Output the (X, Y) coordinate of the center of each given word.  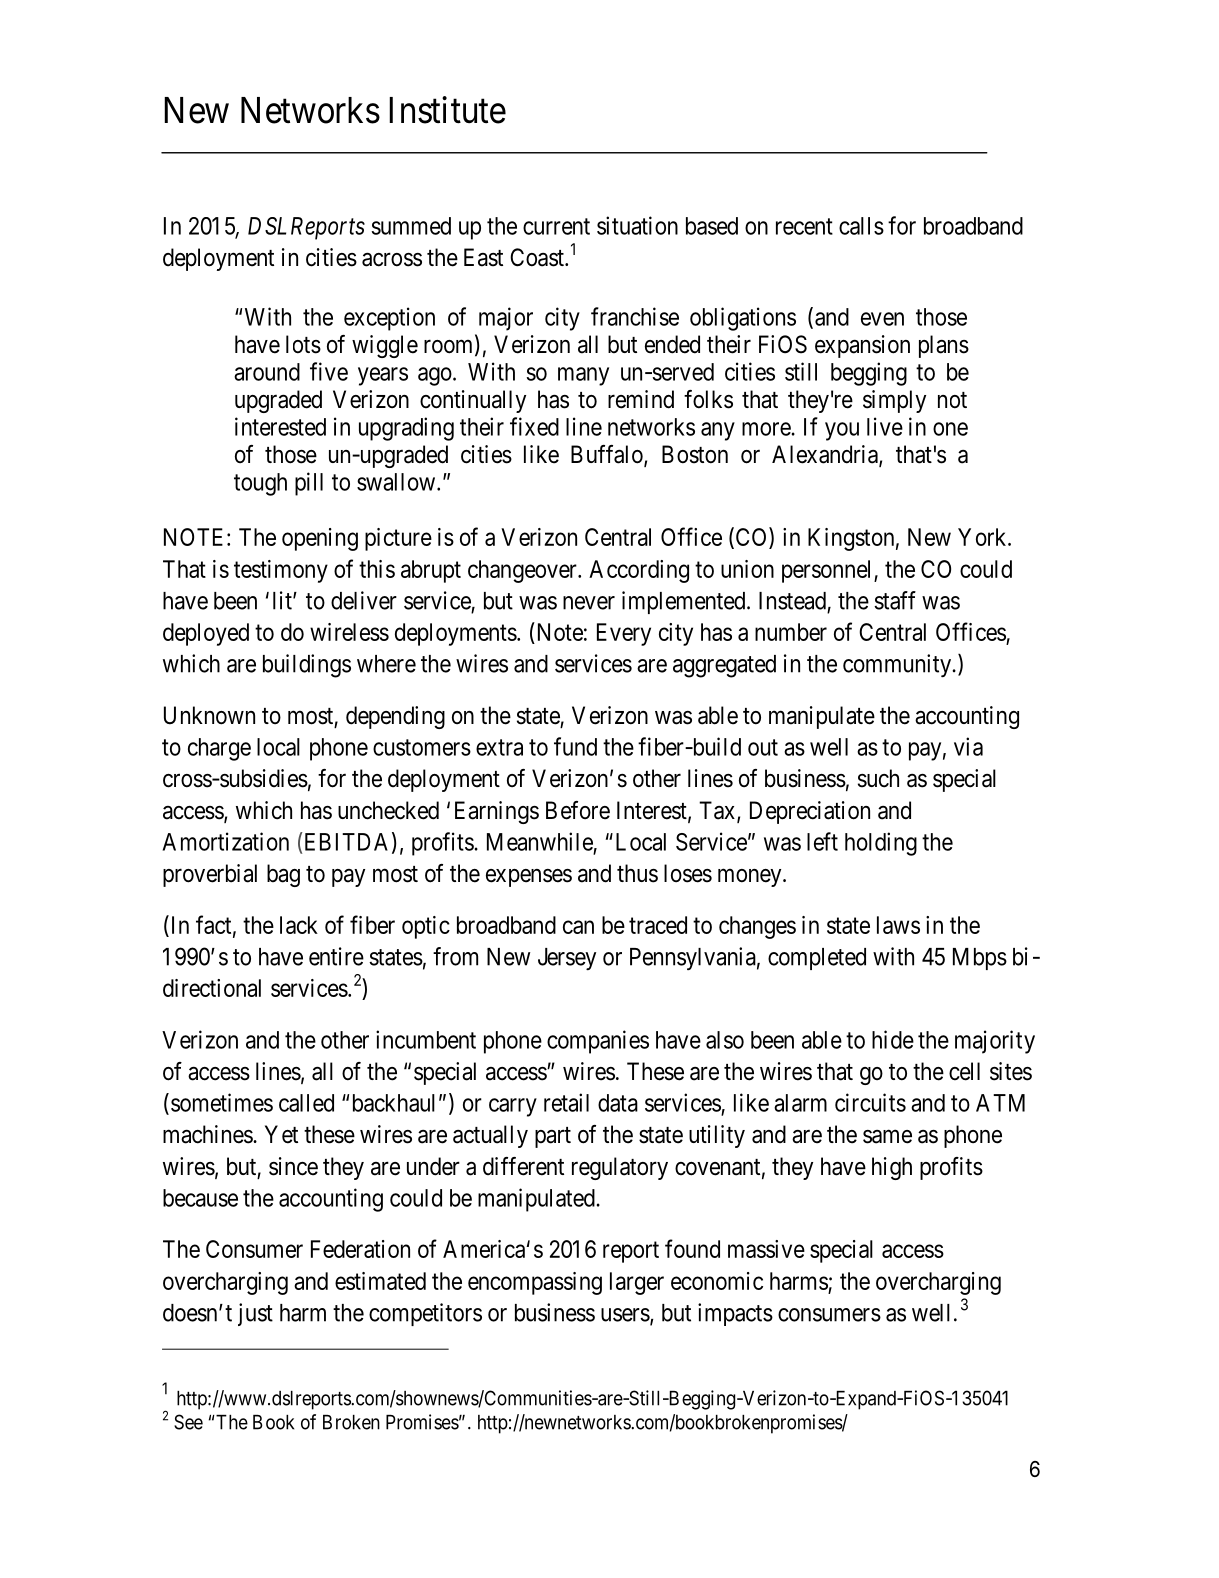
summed (411, 226)
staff (895, 600)
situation (637, 225)
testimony (281, 571)
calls (861, 226)
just (255, 1314)
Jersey (567, 959)
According (639, 571)
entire (336, 956)
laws (898, 925)
